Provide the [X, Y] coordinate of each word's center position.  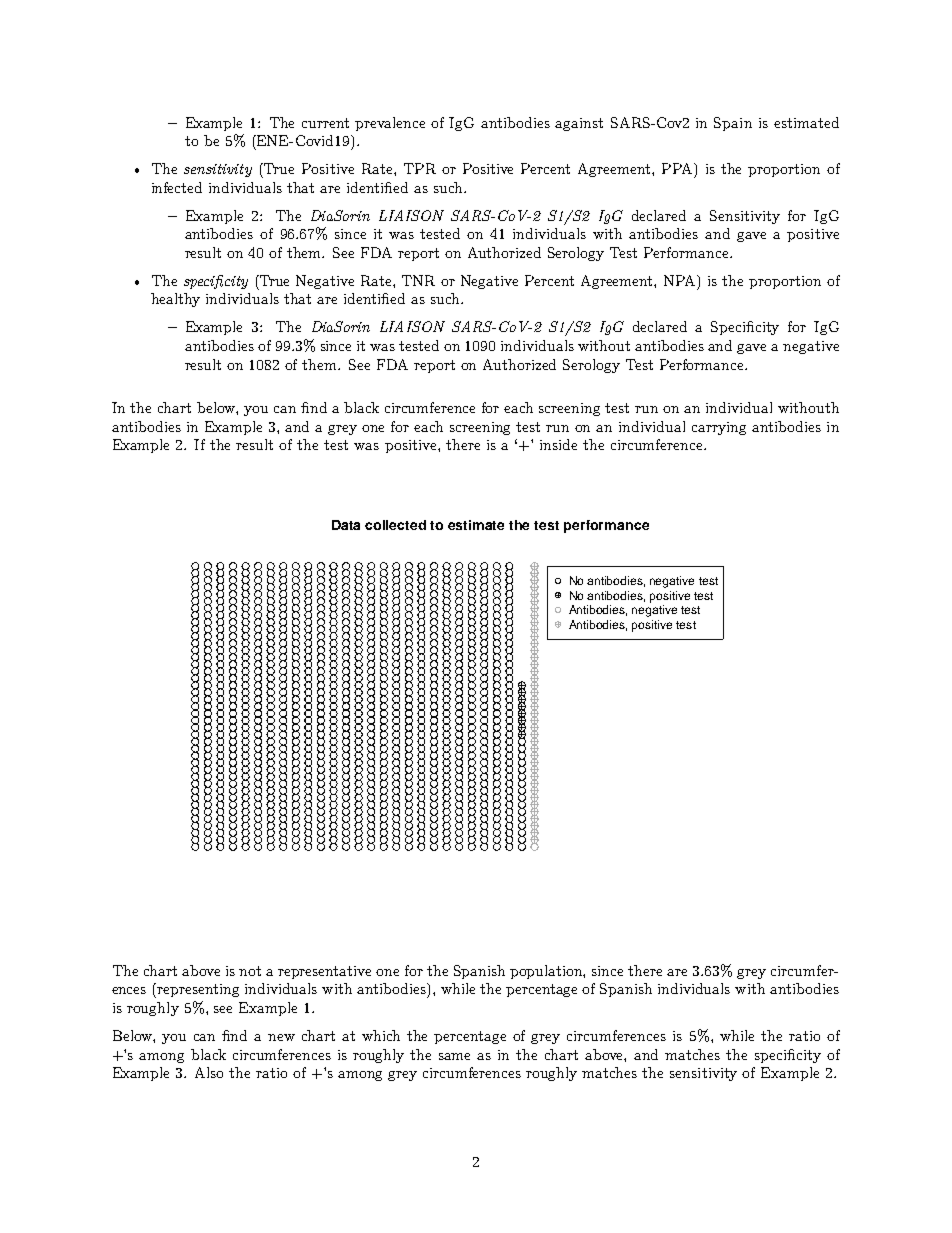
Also [209, 1072]
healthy [175, 300]
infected [177, 187]
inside [558, 444]
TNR [418, 280]
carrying [719, 428]
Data [346, 525]
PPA [678, 168]
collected [395, 525]
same [454, 1056]
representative [324, 972]
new [281, 1037]
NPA [681, 280]
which [381, 1035]
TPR [420, 168]
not [250, 971]
